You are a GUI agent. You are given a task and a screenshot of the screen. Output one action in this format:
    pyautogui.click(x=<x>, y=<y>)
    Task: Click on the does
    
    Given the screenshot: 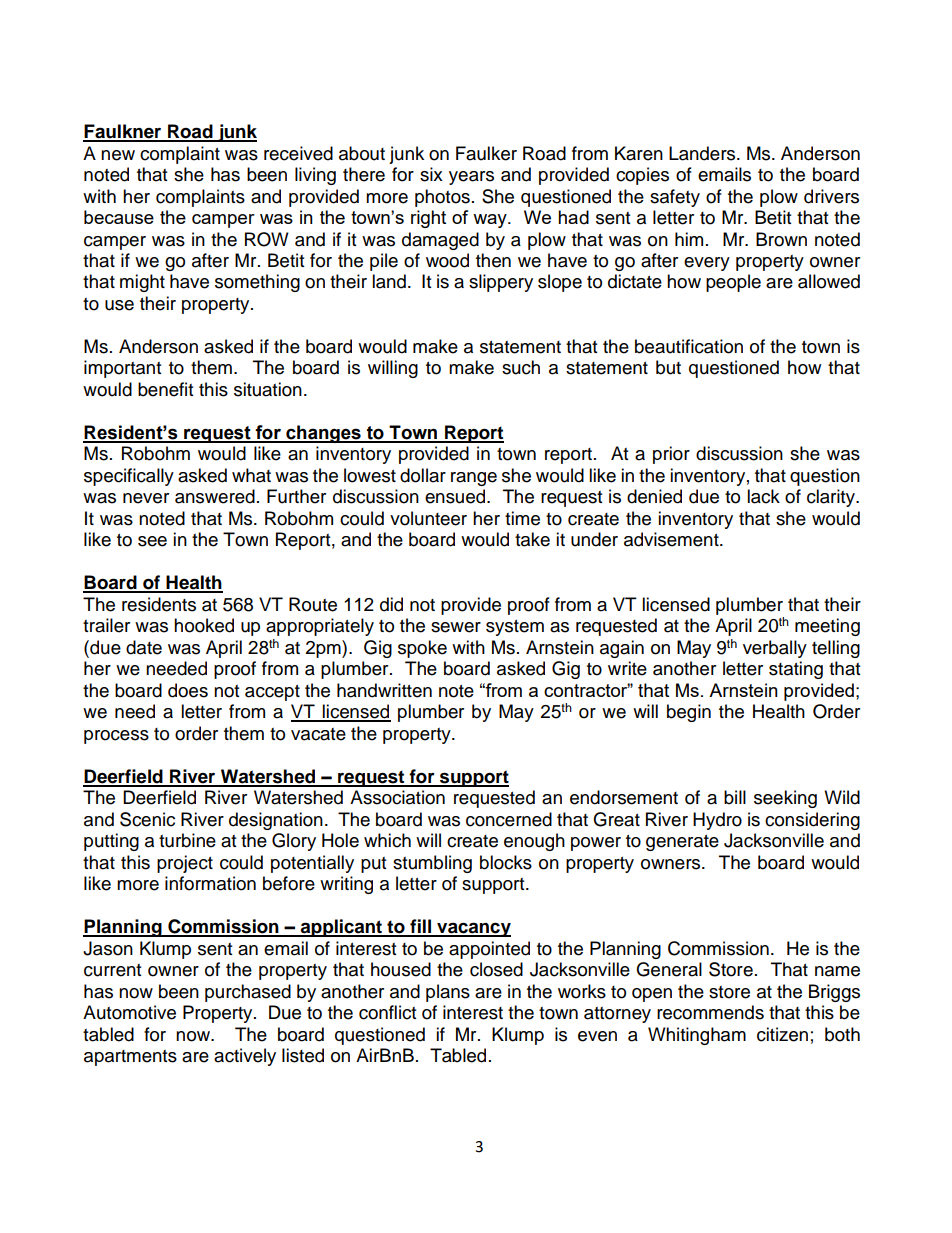 What is the action you would take?
    pyautogui.click(x=188, y=690)
